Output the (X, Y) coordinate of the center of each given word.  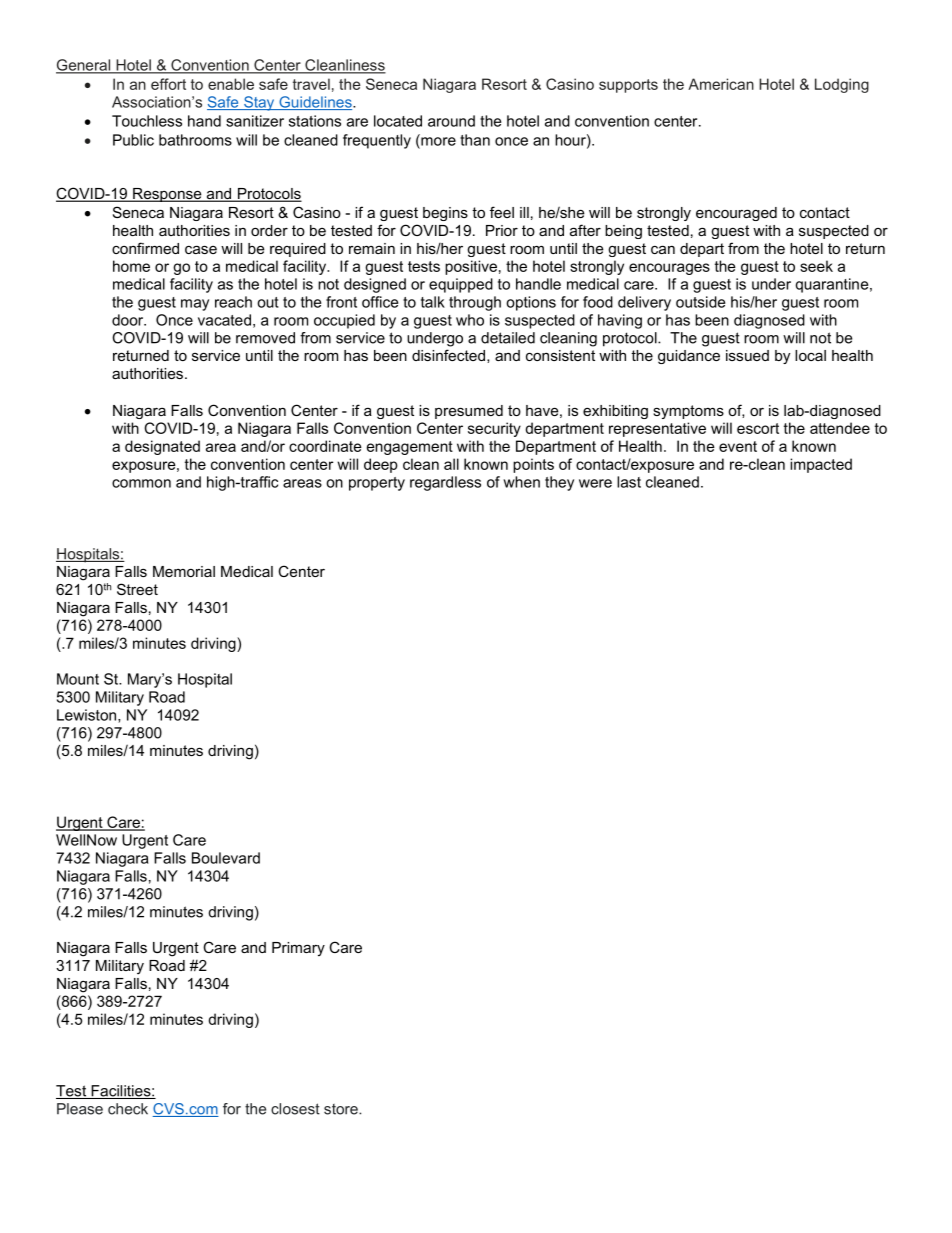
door (129, 320)
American (721, 84)
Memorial (184, 571)
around (451, 121)
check (128, 1109)
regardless (445, 483)
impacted (821, 465)
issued (747, 355)
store (342, 1109)
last (629, 482)
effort (168, 84)
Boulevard (226, 858)
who (470, 320)
